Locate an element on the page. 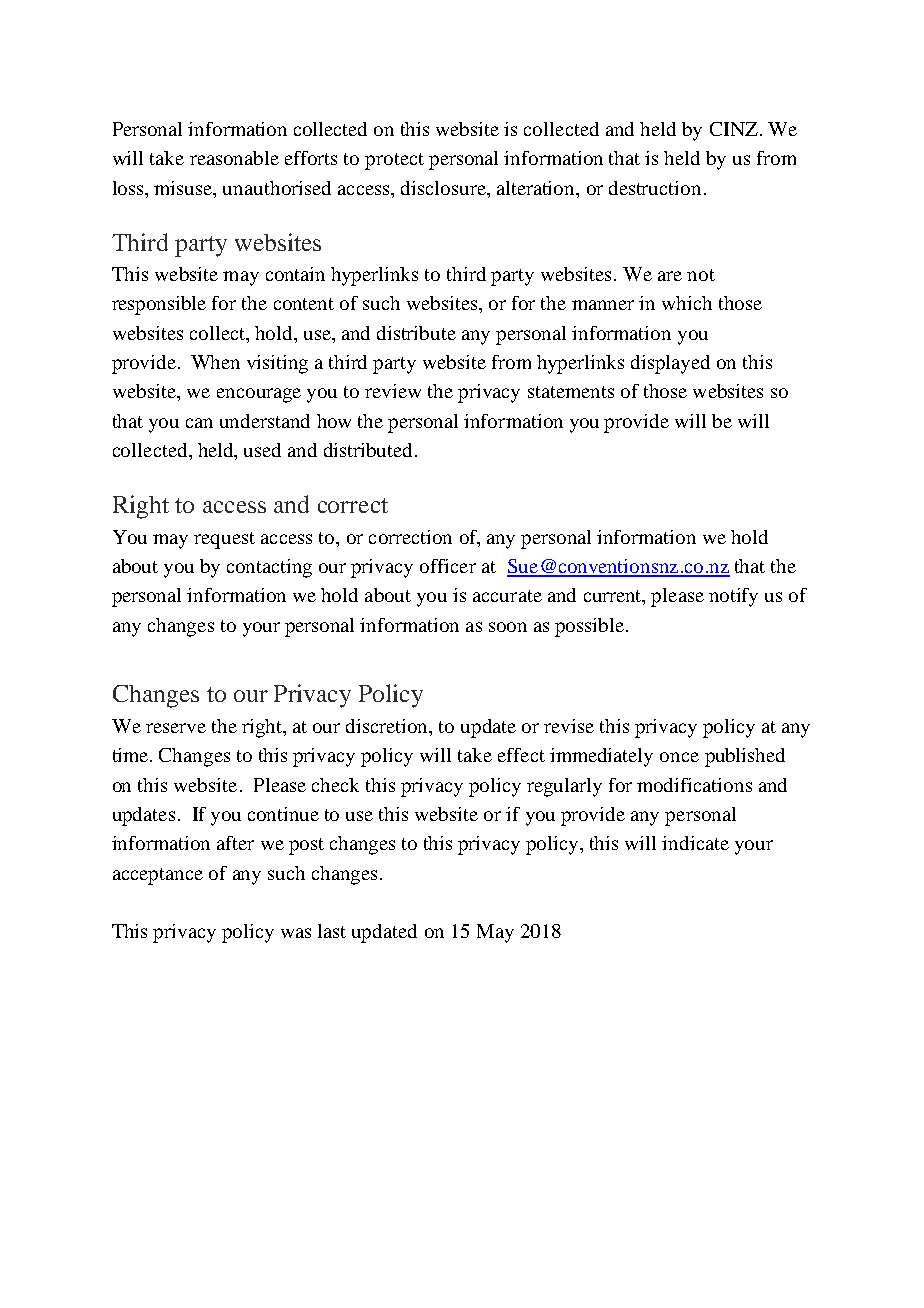  reserve is located at coordinates (176, 728).
